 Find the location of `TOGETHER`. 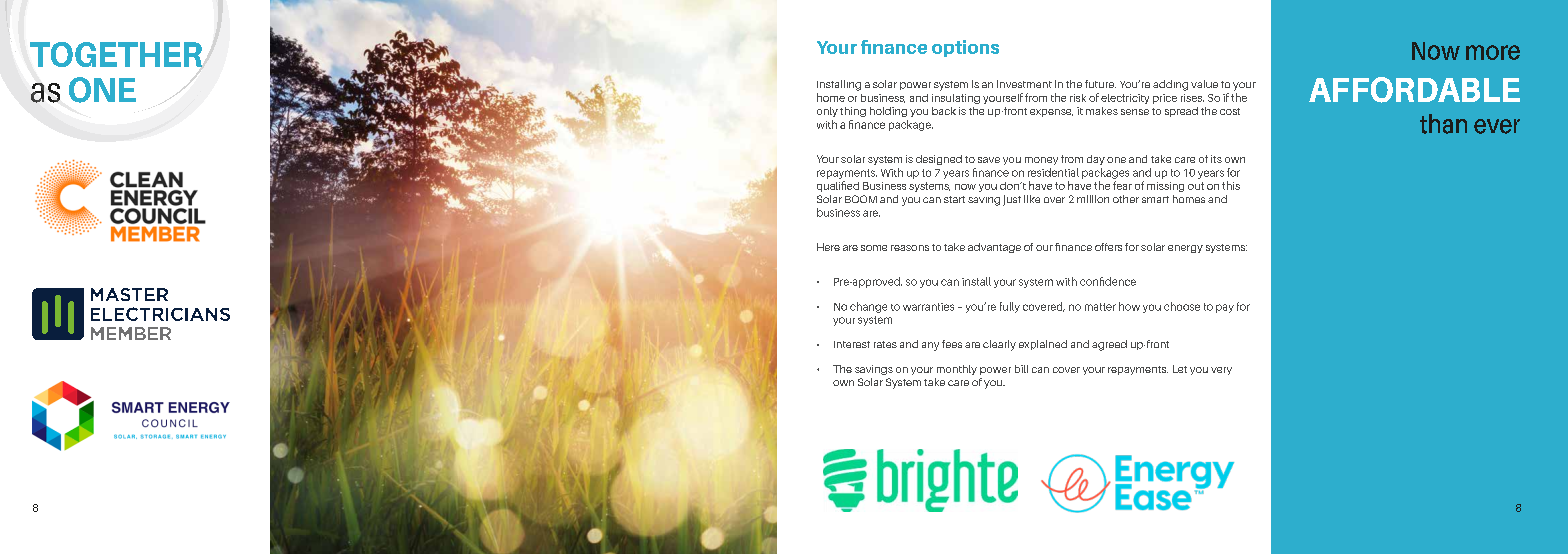

TOGETHER is located at coordinates (116, 54).
